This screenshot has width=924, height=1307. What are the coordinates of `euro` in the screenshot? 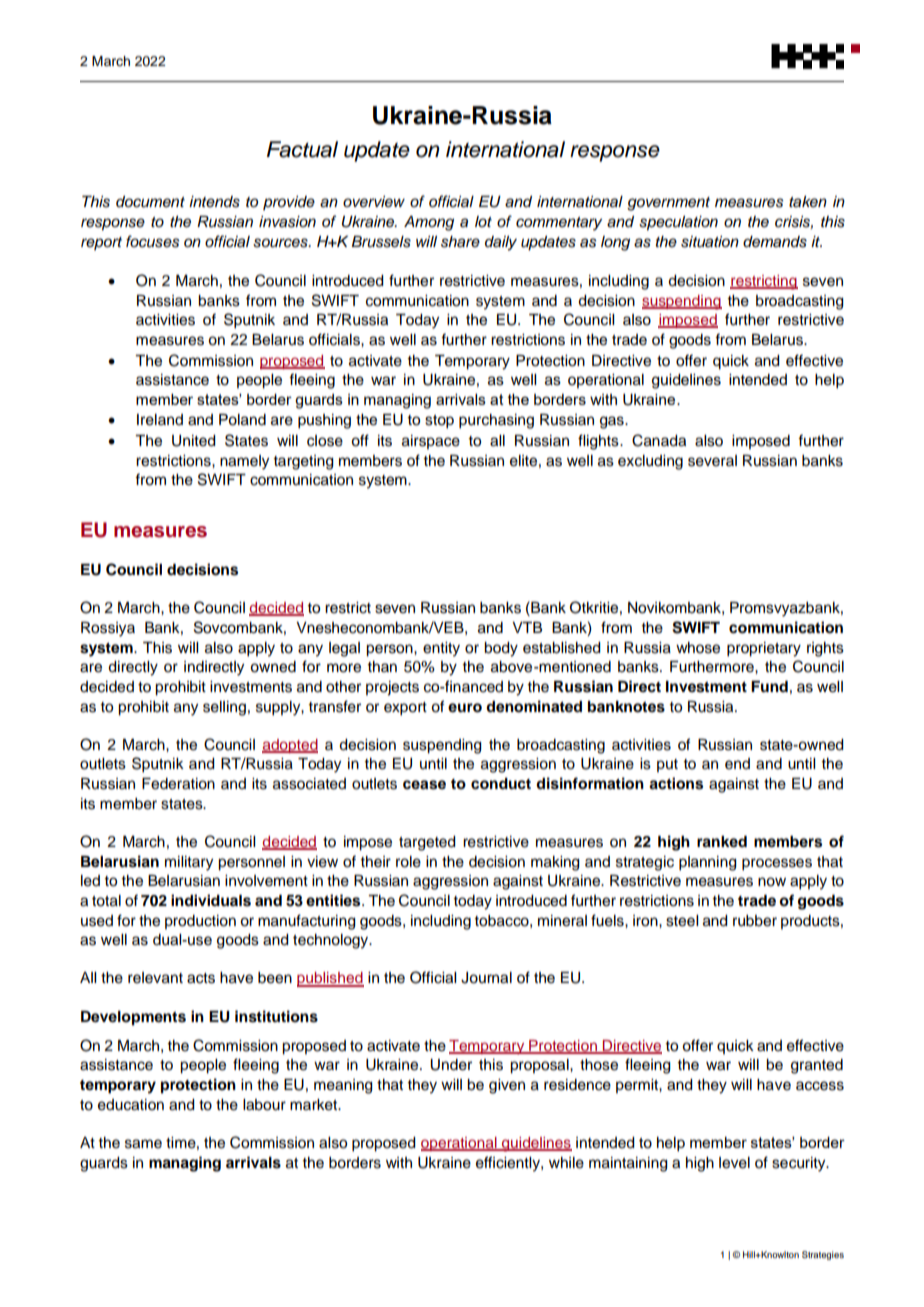 It's located at (465, 708).
